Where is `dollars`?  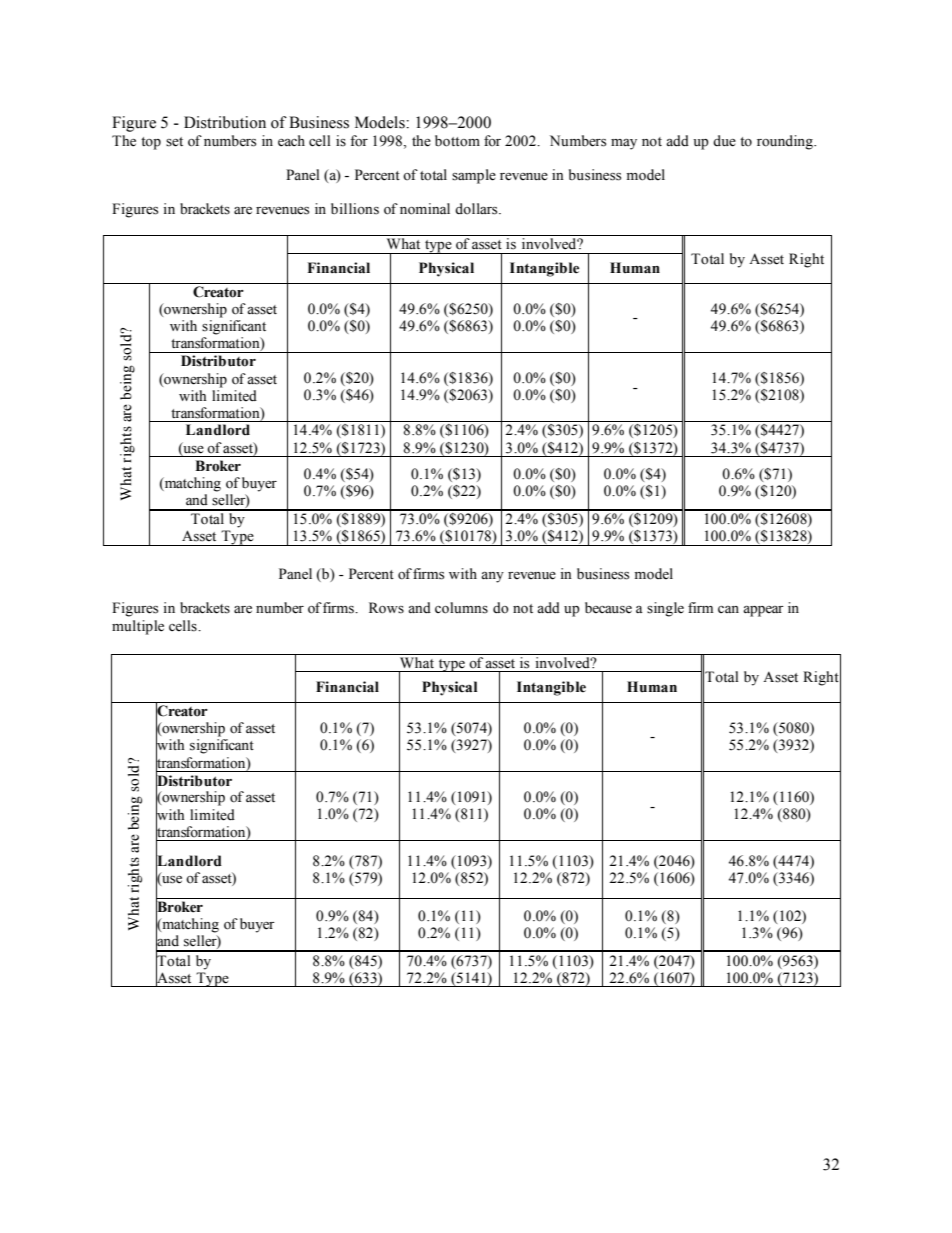 dollars is located at coordinates (477, 209).
